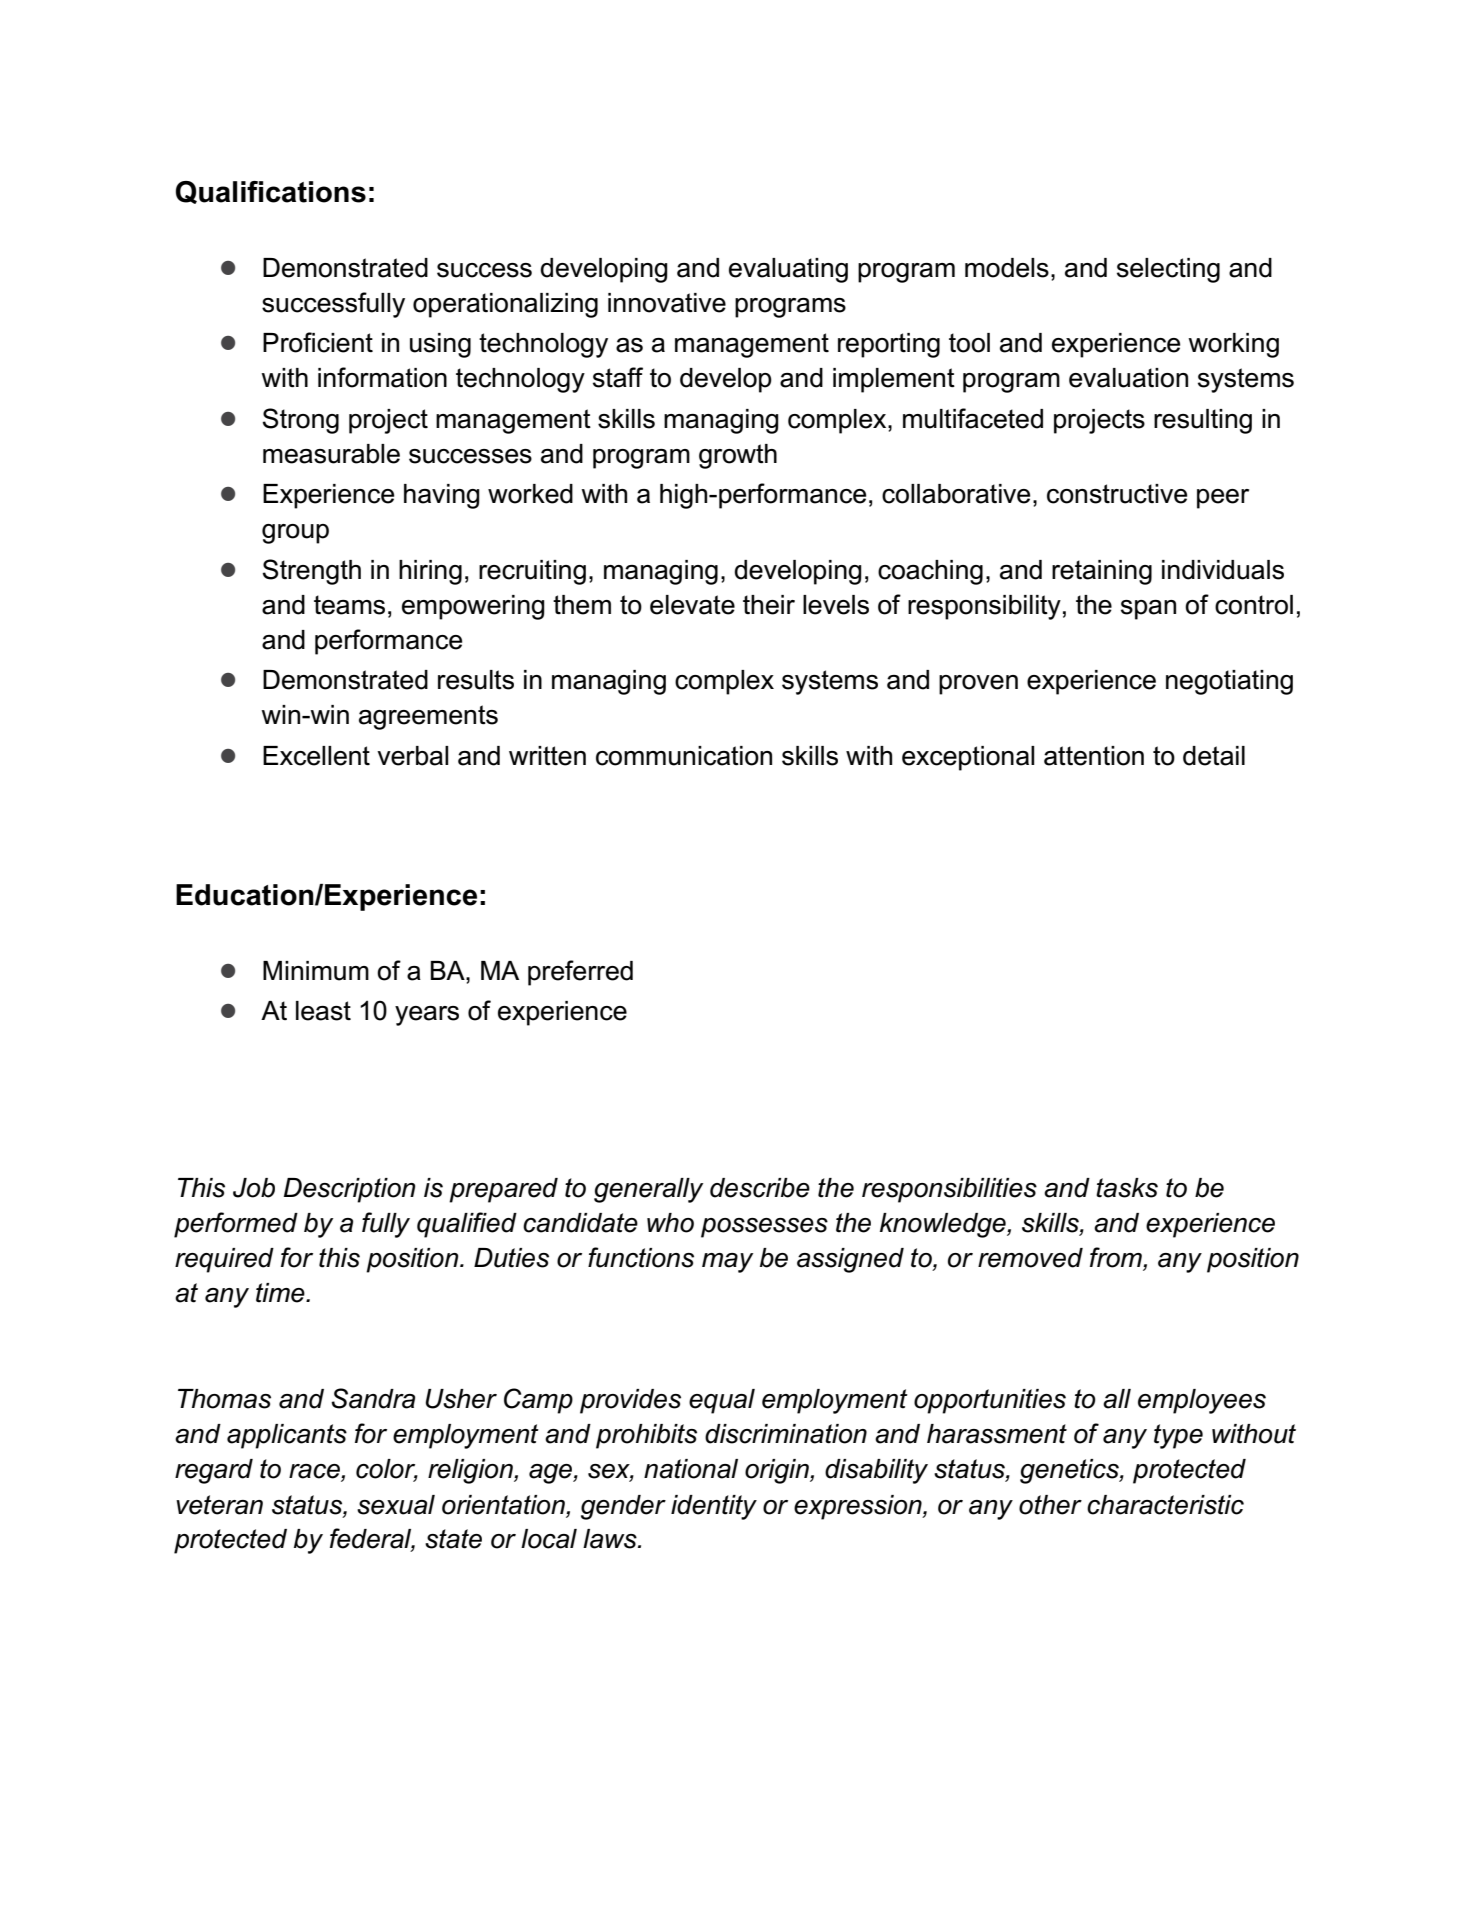 The height and width of the screenshot is (1916, 1481). Describe the element at coordinates (1168, 270) in the screenshot. I see `selecting` at that location.
